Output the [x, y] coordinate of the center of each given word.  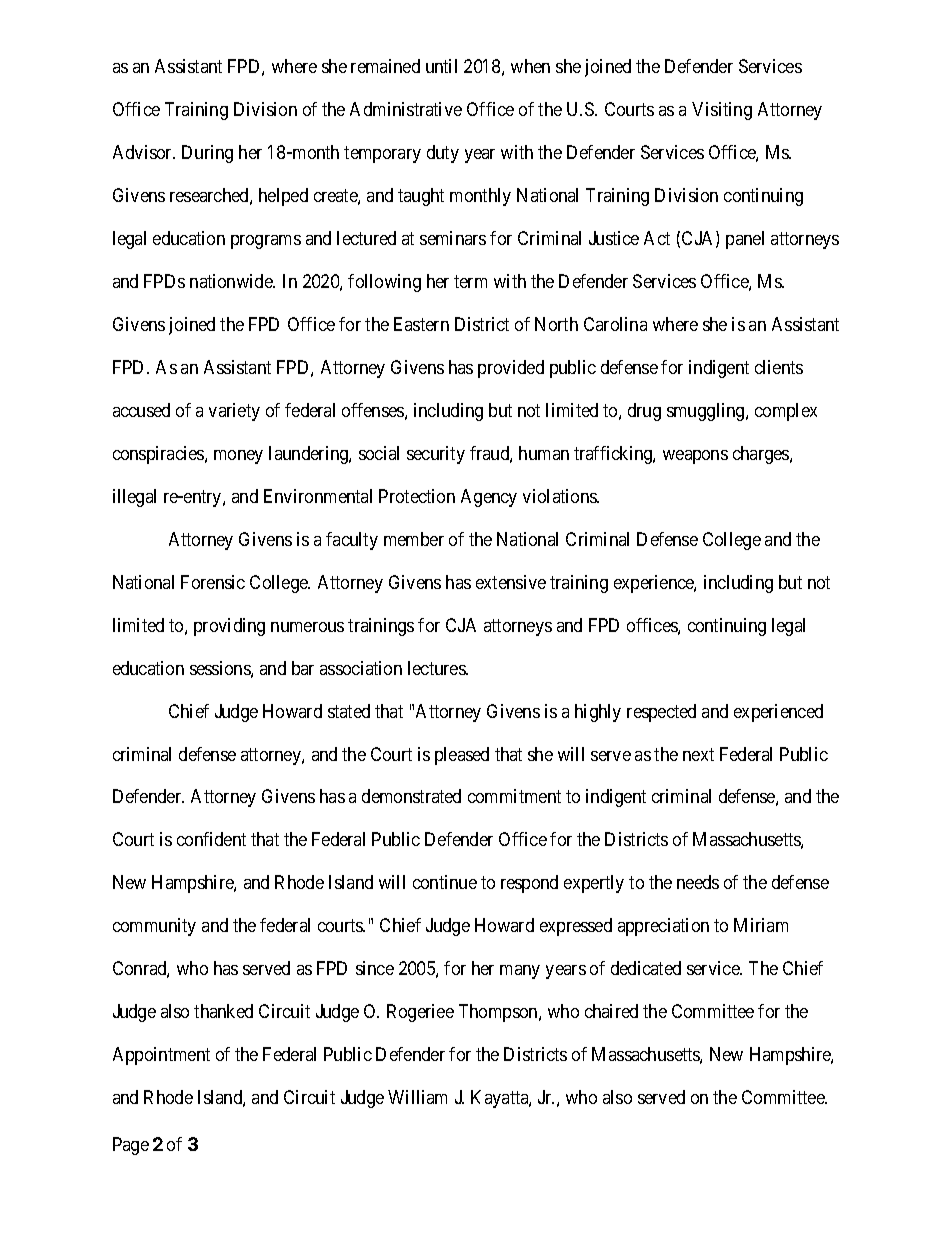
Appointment [161, 1056]
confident [211, 839]
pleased [462, 756]
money [238, 457]
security [436, 455]
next [698, 754]
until [441, 66]
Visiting [722, 111]
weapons [695, 457]
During [207, 154]
